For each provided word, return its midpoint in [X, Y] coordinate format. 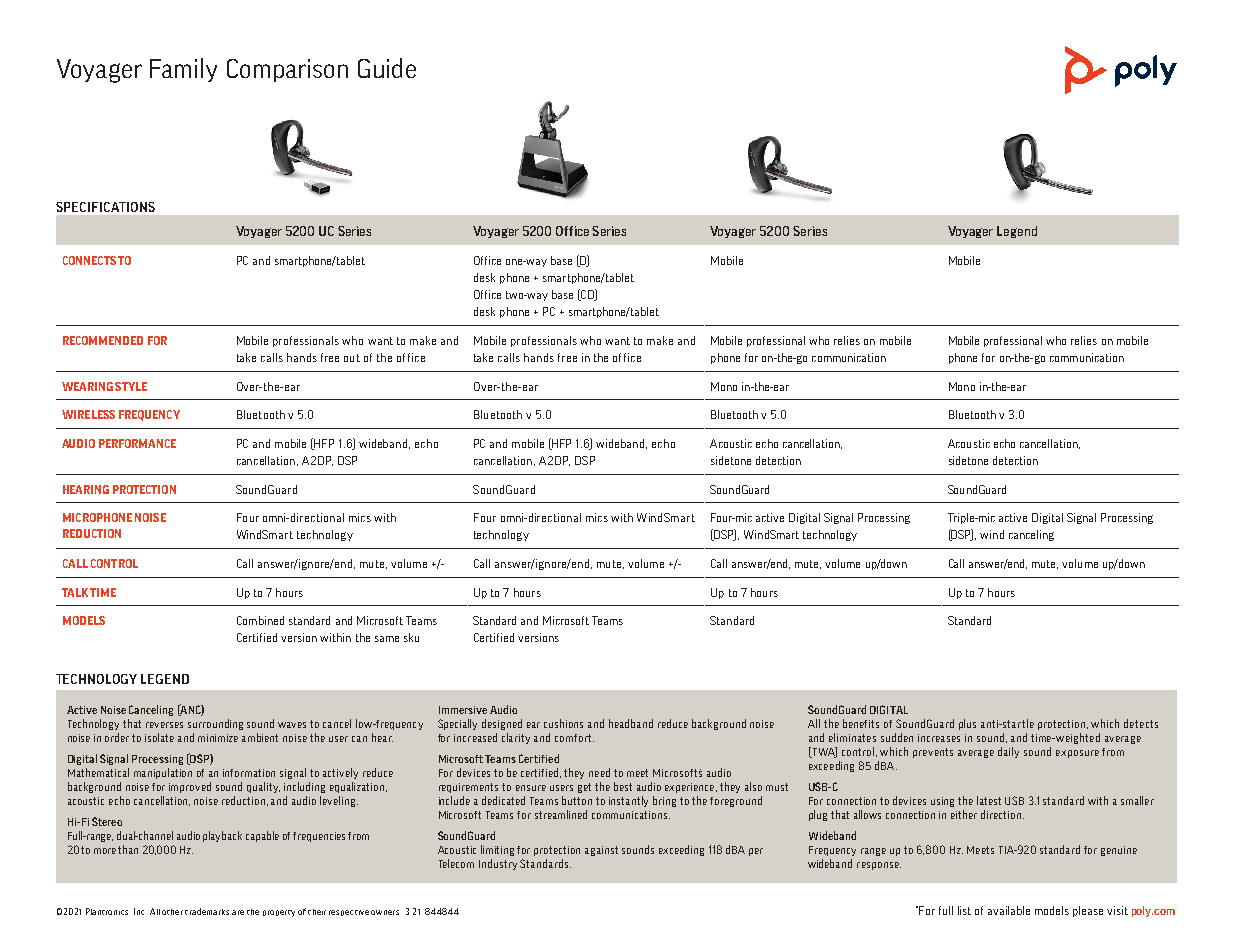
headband [631, 723]
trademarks [207, 911]
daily [1008, 752]
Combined [260, 620]
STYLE [131, 386]
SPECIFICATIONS [105, 207]
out [352, 358]
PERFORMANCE [137, 443]
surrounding [215, 724]
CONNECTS [89, 260]
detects [1141, 723]
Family [183, 70]
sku [411, 637]
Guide [387, 68]
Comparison [287, 70]
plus [967, 724]
